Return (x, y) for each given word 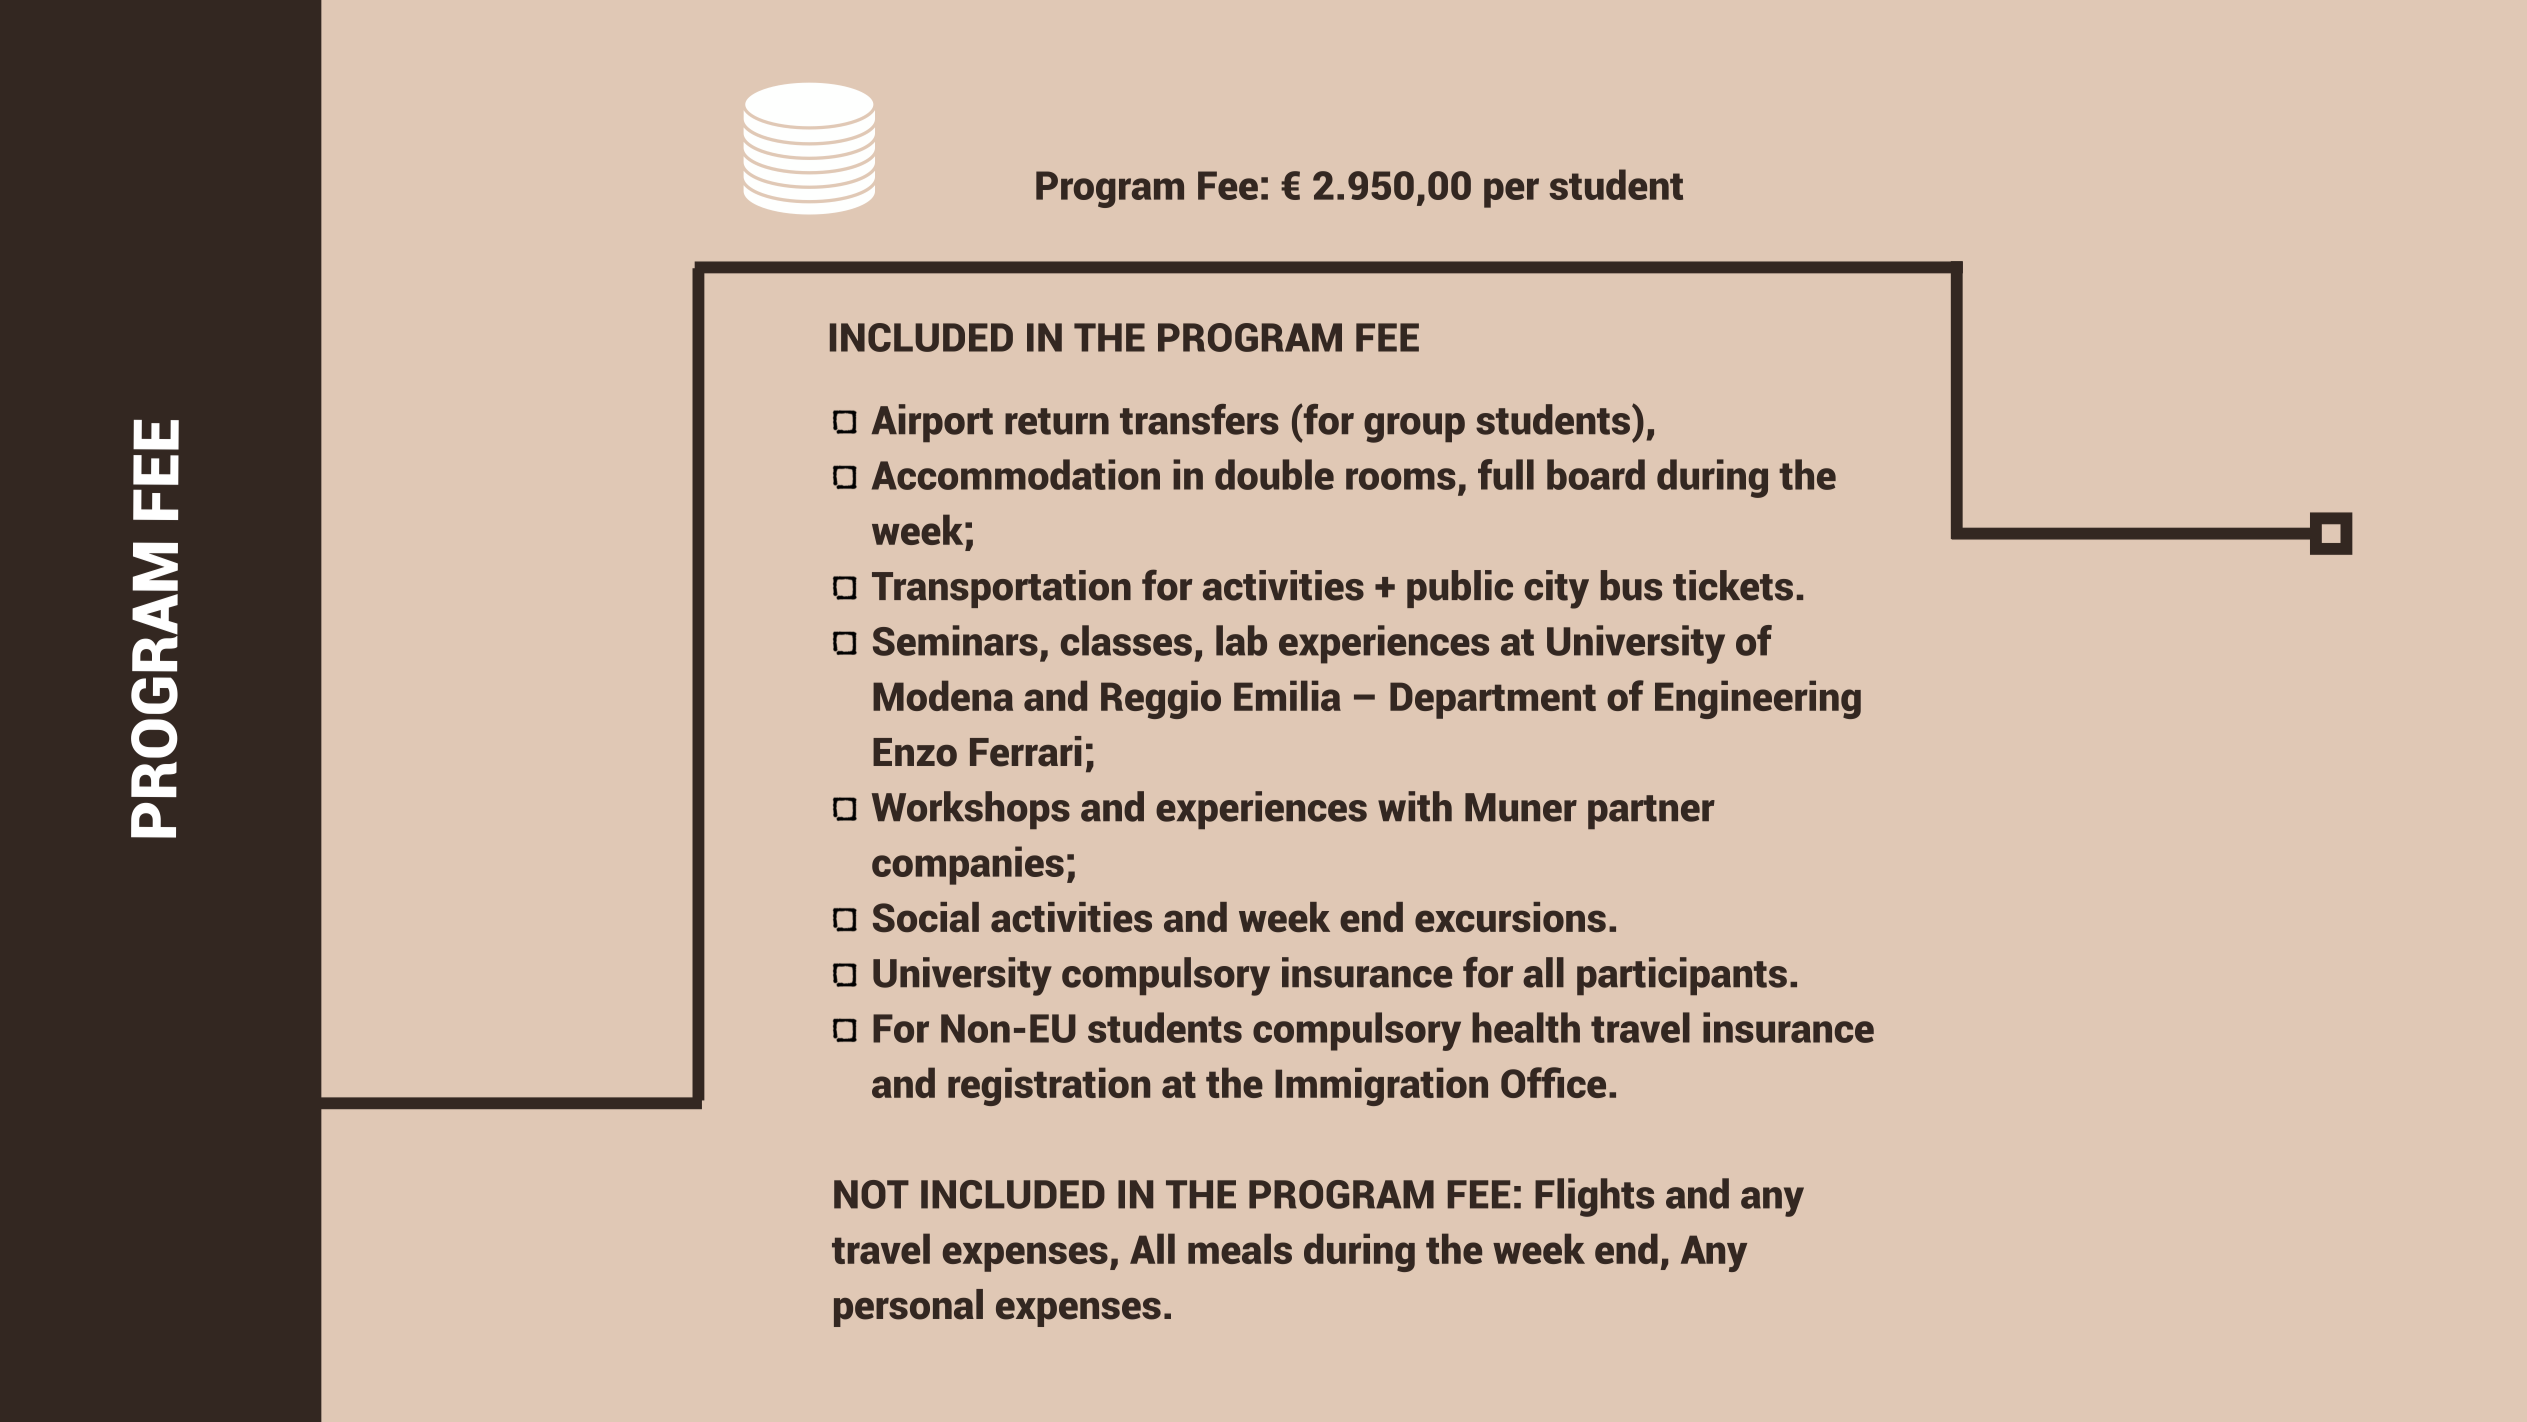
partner (1651, 812)
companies (968, 865)
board (1596, 474)
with (1415, 806)
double (1274, 474)
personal (908, 1308)
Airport (932, 423)
